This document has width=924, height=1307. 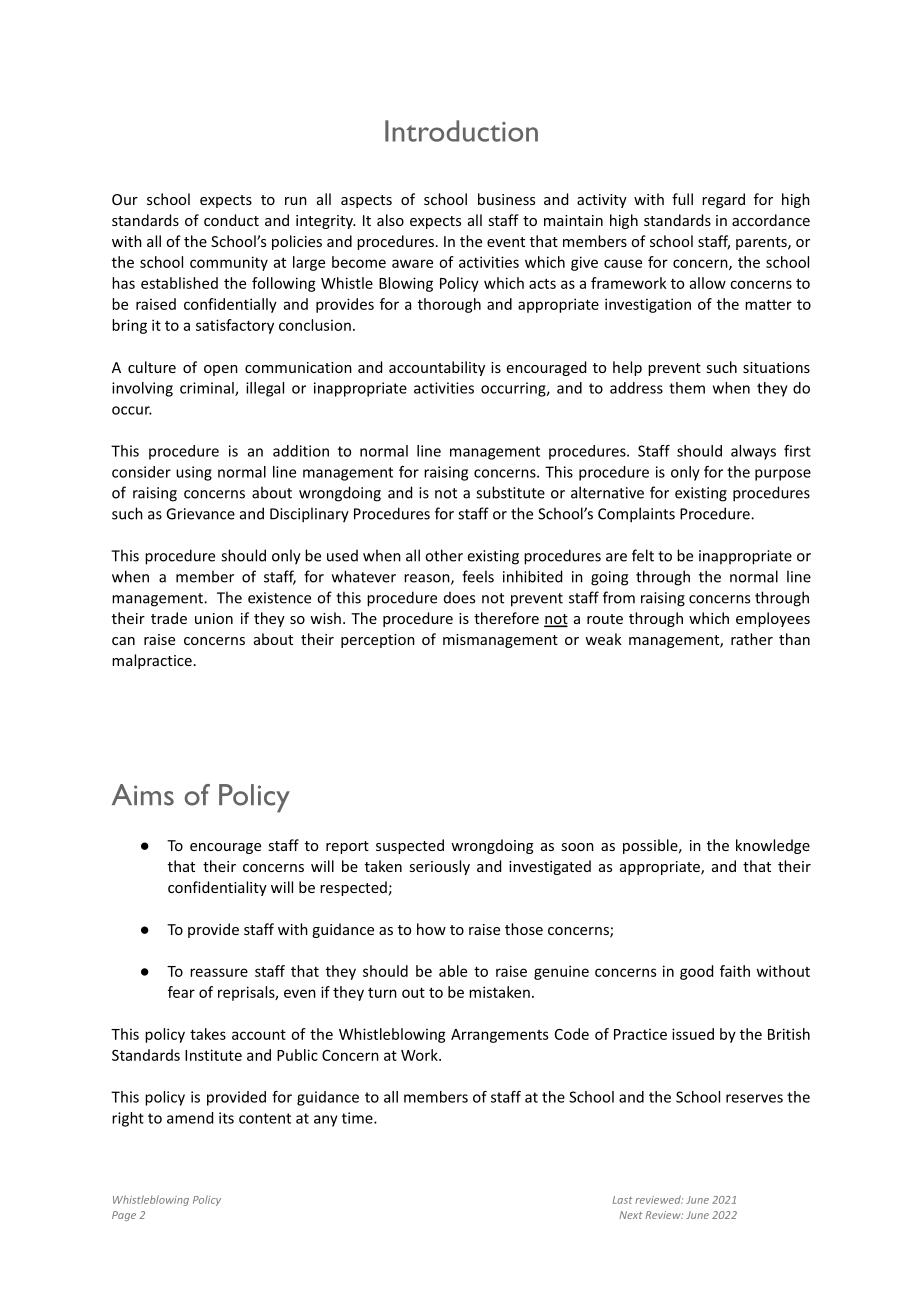 What do you see at coordinates (773, 846) in the document?
I see `knowledge` at bounding box center [773, 846].
